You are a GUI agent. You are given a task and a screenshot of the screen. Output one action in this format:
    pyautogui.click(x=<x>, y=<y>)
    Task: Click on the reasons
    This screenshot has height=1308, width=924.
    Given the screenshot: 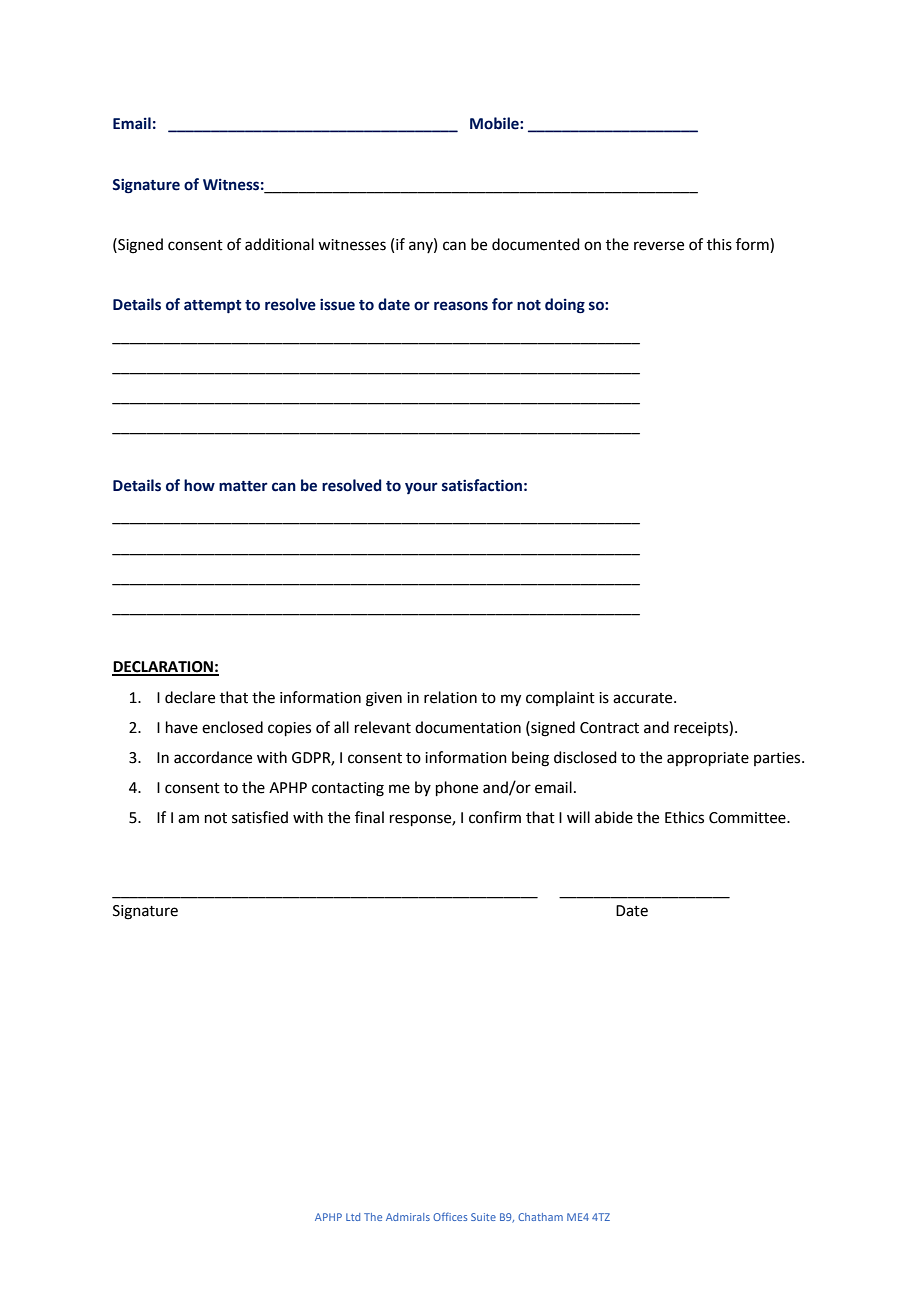 What is the action you would take?
    pyautogui.click(x=461, y=306)
